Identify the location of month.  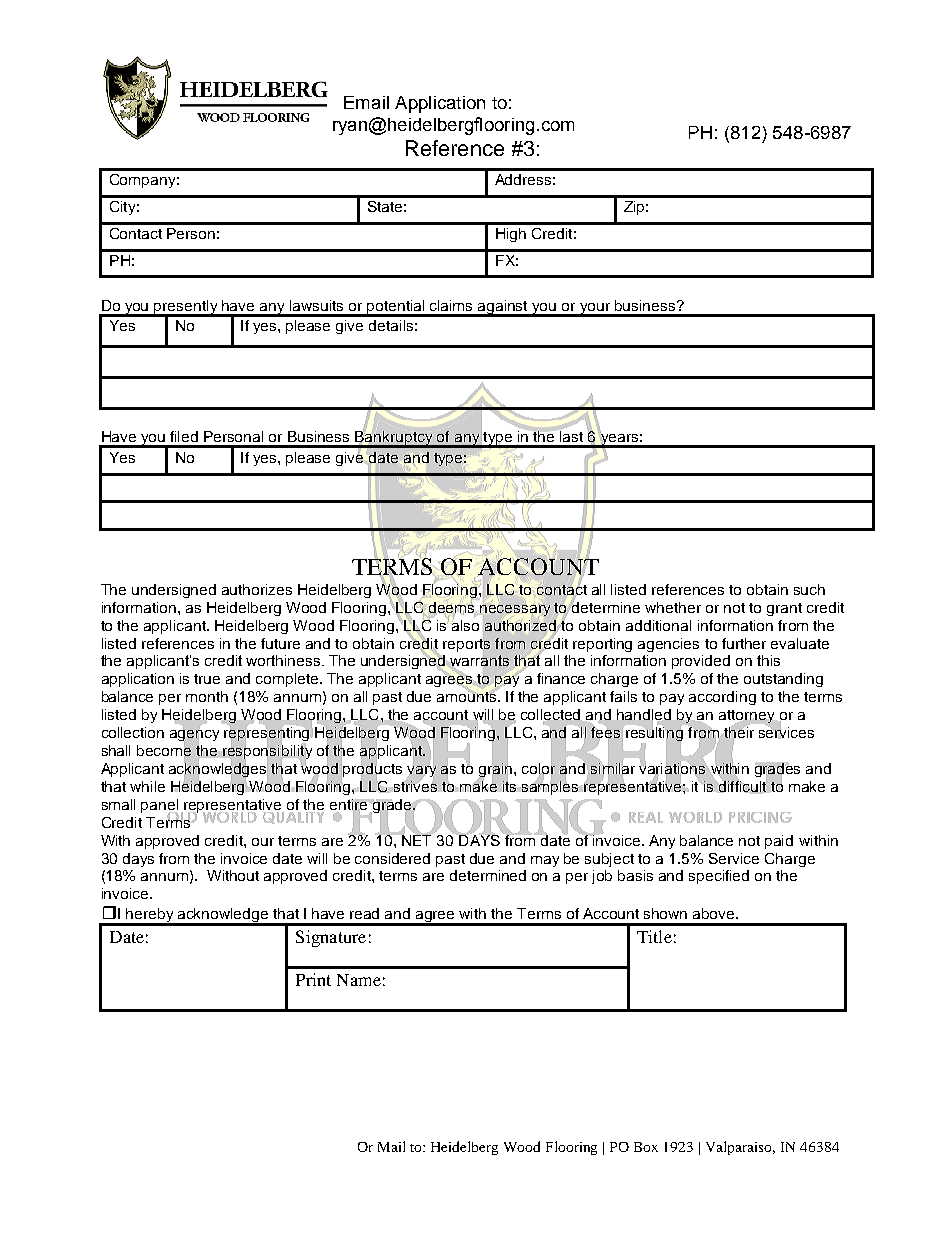
(207, 696).
